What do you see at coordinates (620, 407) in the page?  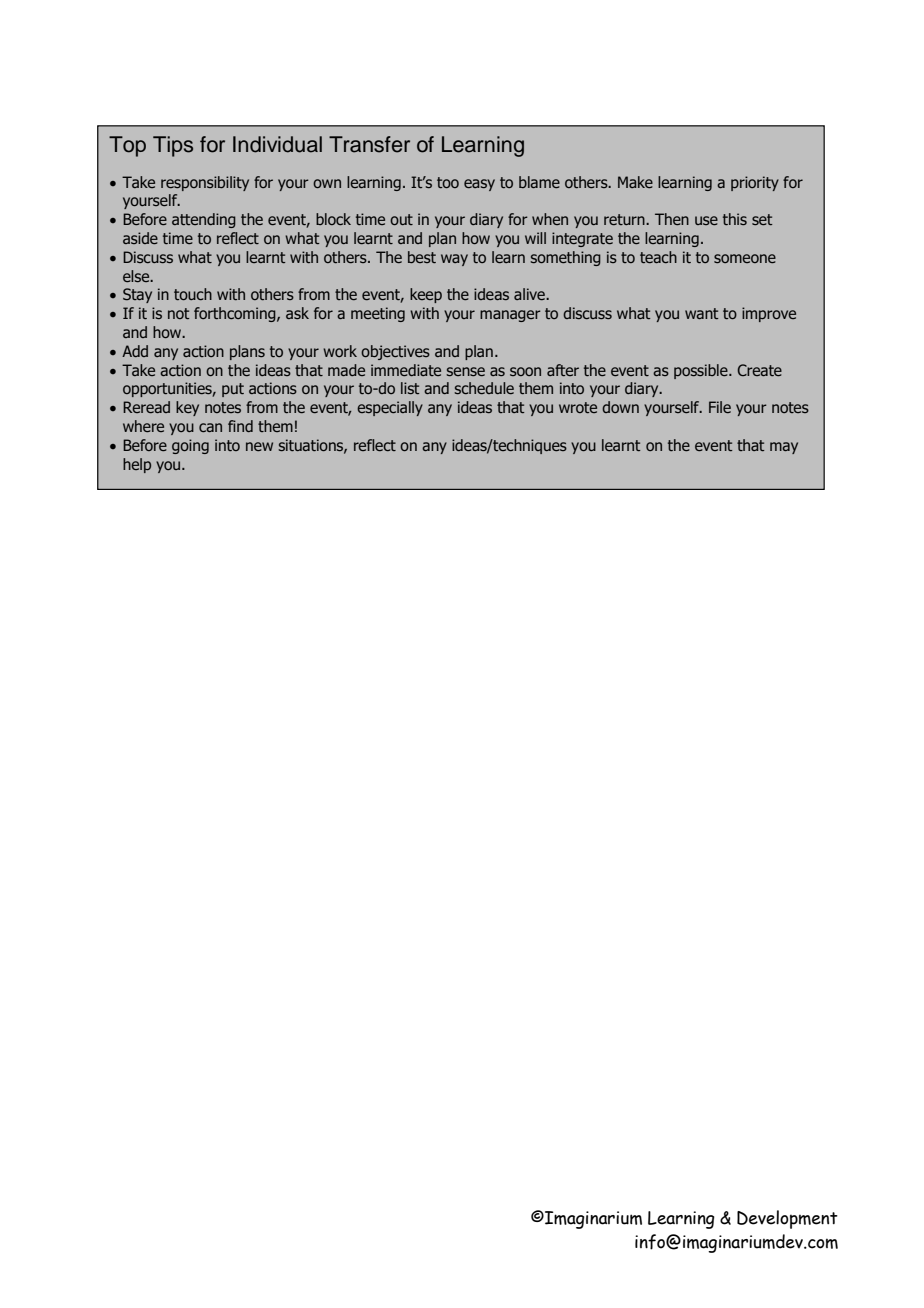 I see `down` at bounding box center [620, 407].
